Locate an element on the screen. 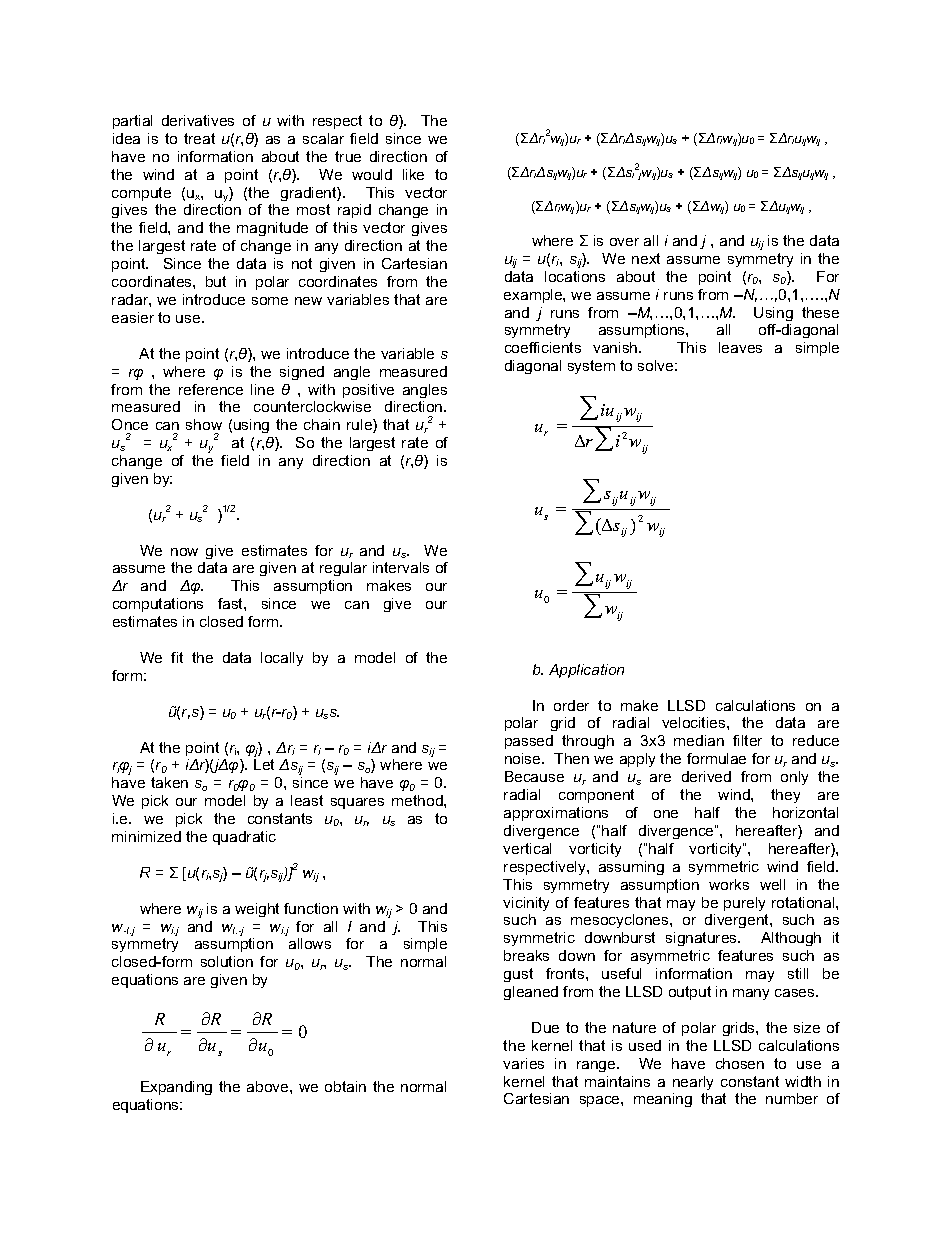 The image size is (952, 1233). varies is located at coordinates (523, 1063).
